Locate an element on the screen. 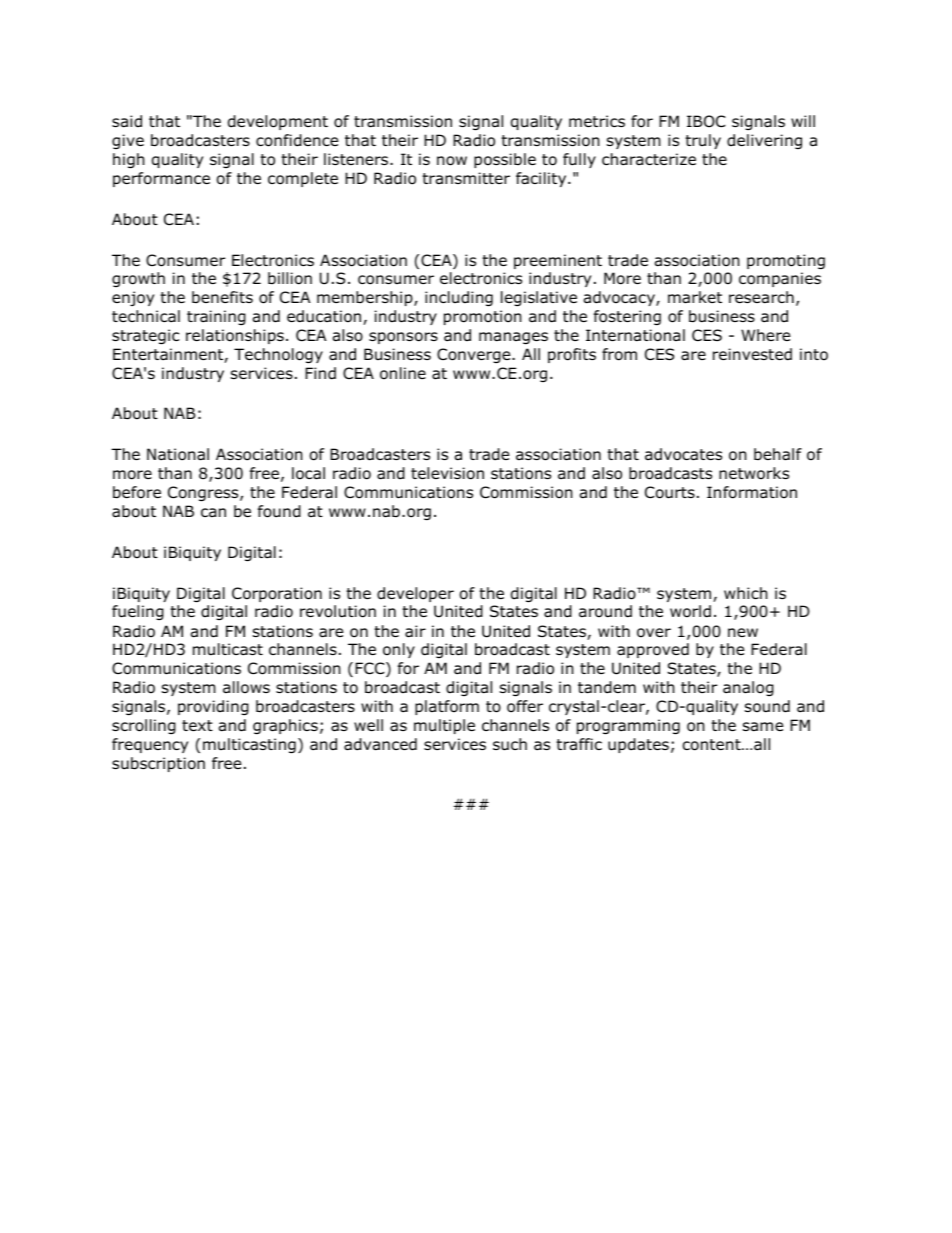 The width and height of the screenshot is (952, 1233). truly is located at coordinates (703, 141).
